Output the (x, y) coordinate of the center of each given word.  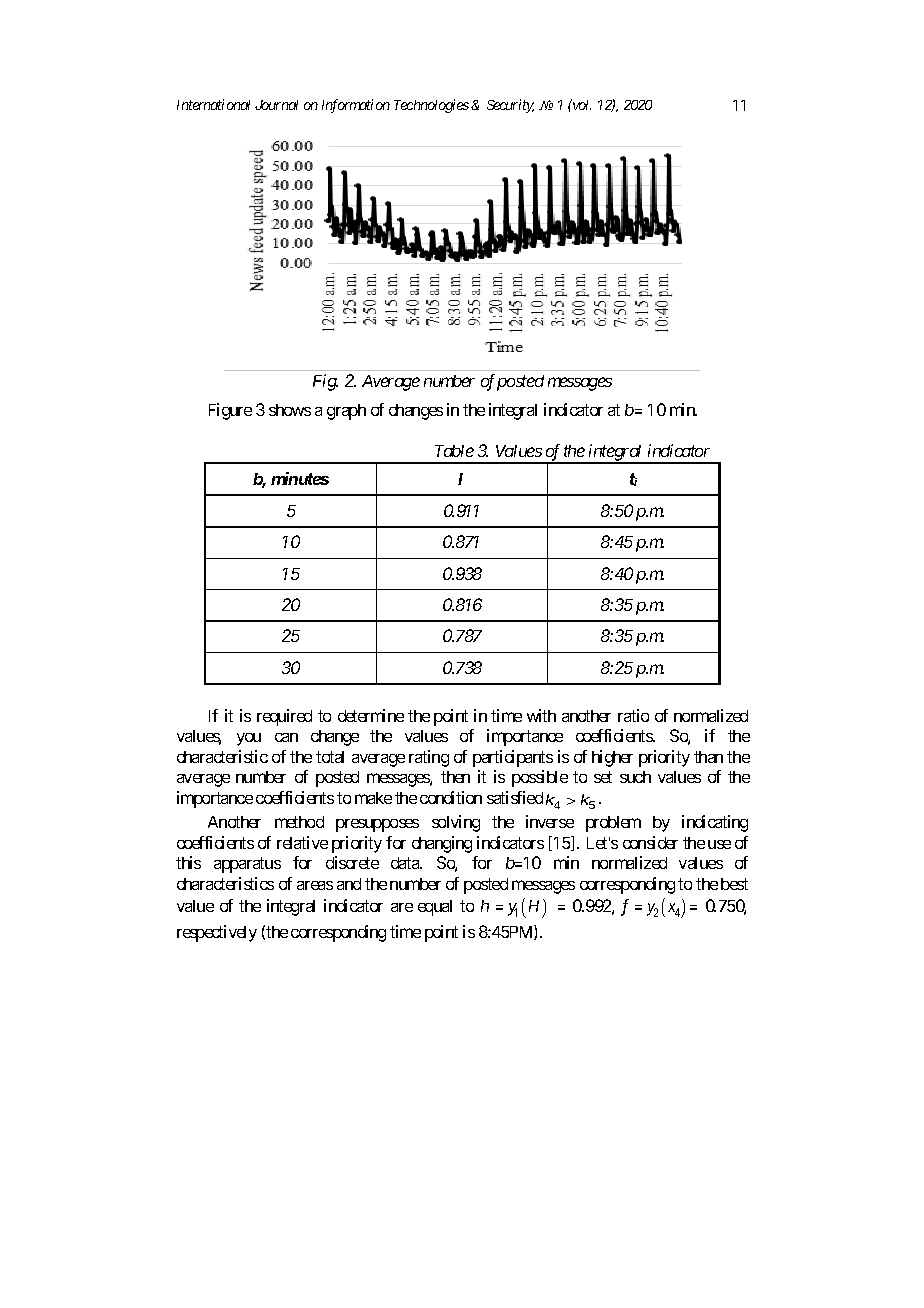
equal (435, 908)
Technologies (431, 106)
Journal (276, 105)
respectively (217, 933)
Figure (230, 411)
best (734, 884)
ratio (633, 715)
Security (510, 106)
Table (454, 451)
